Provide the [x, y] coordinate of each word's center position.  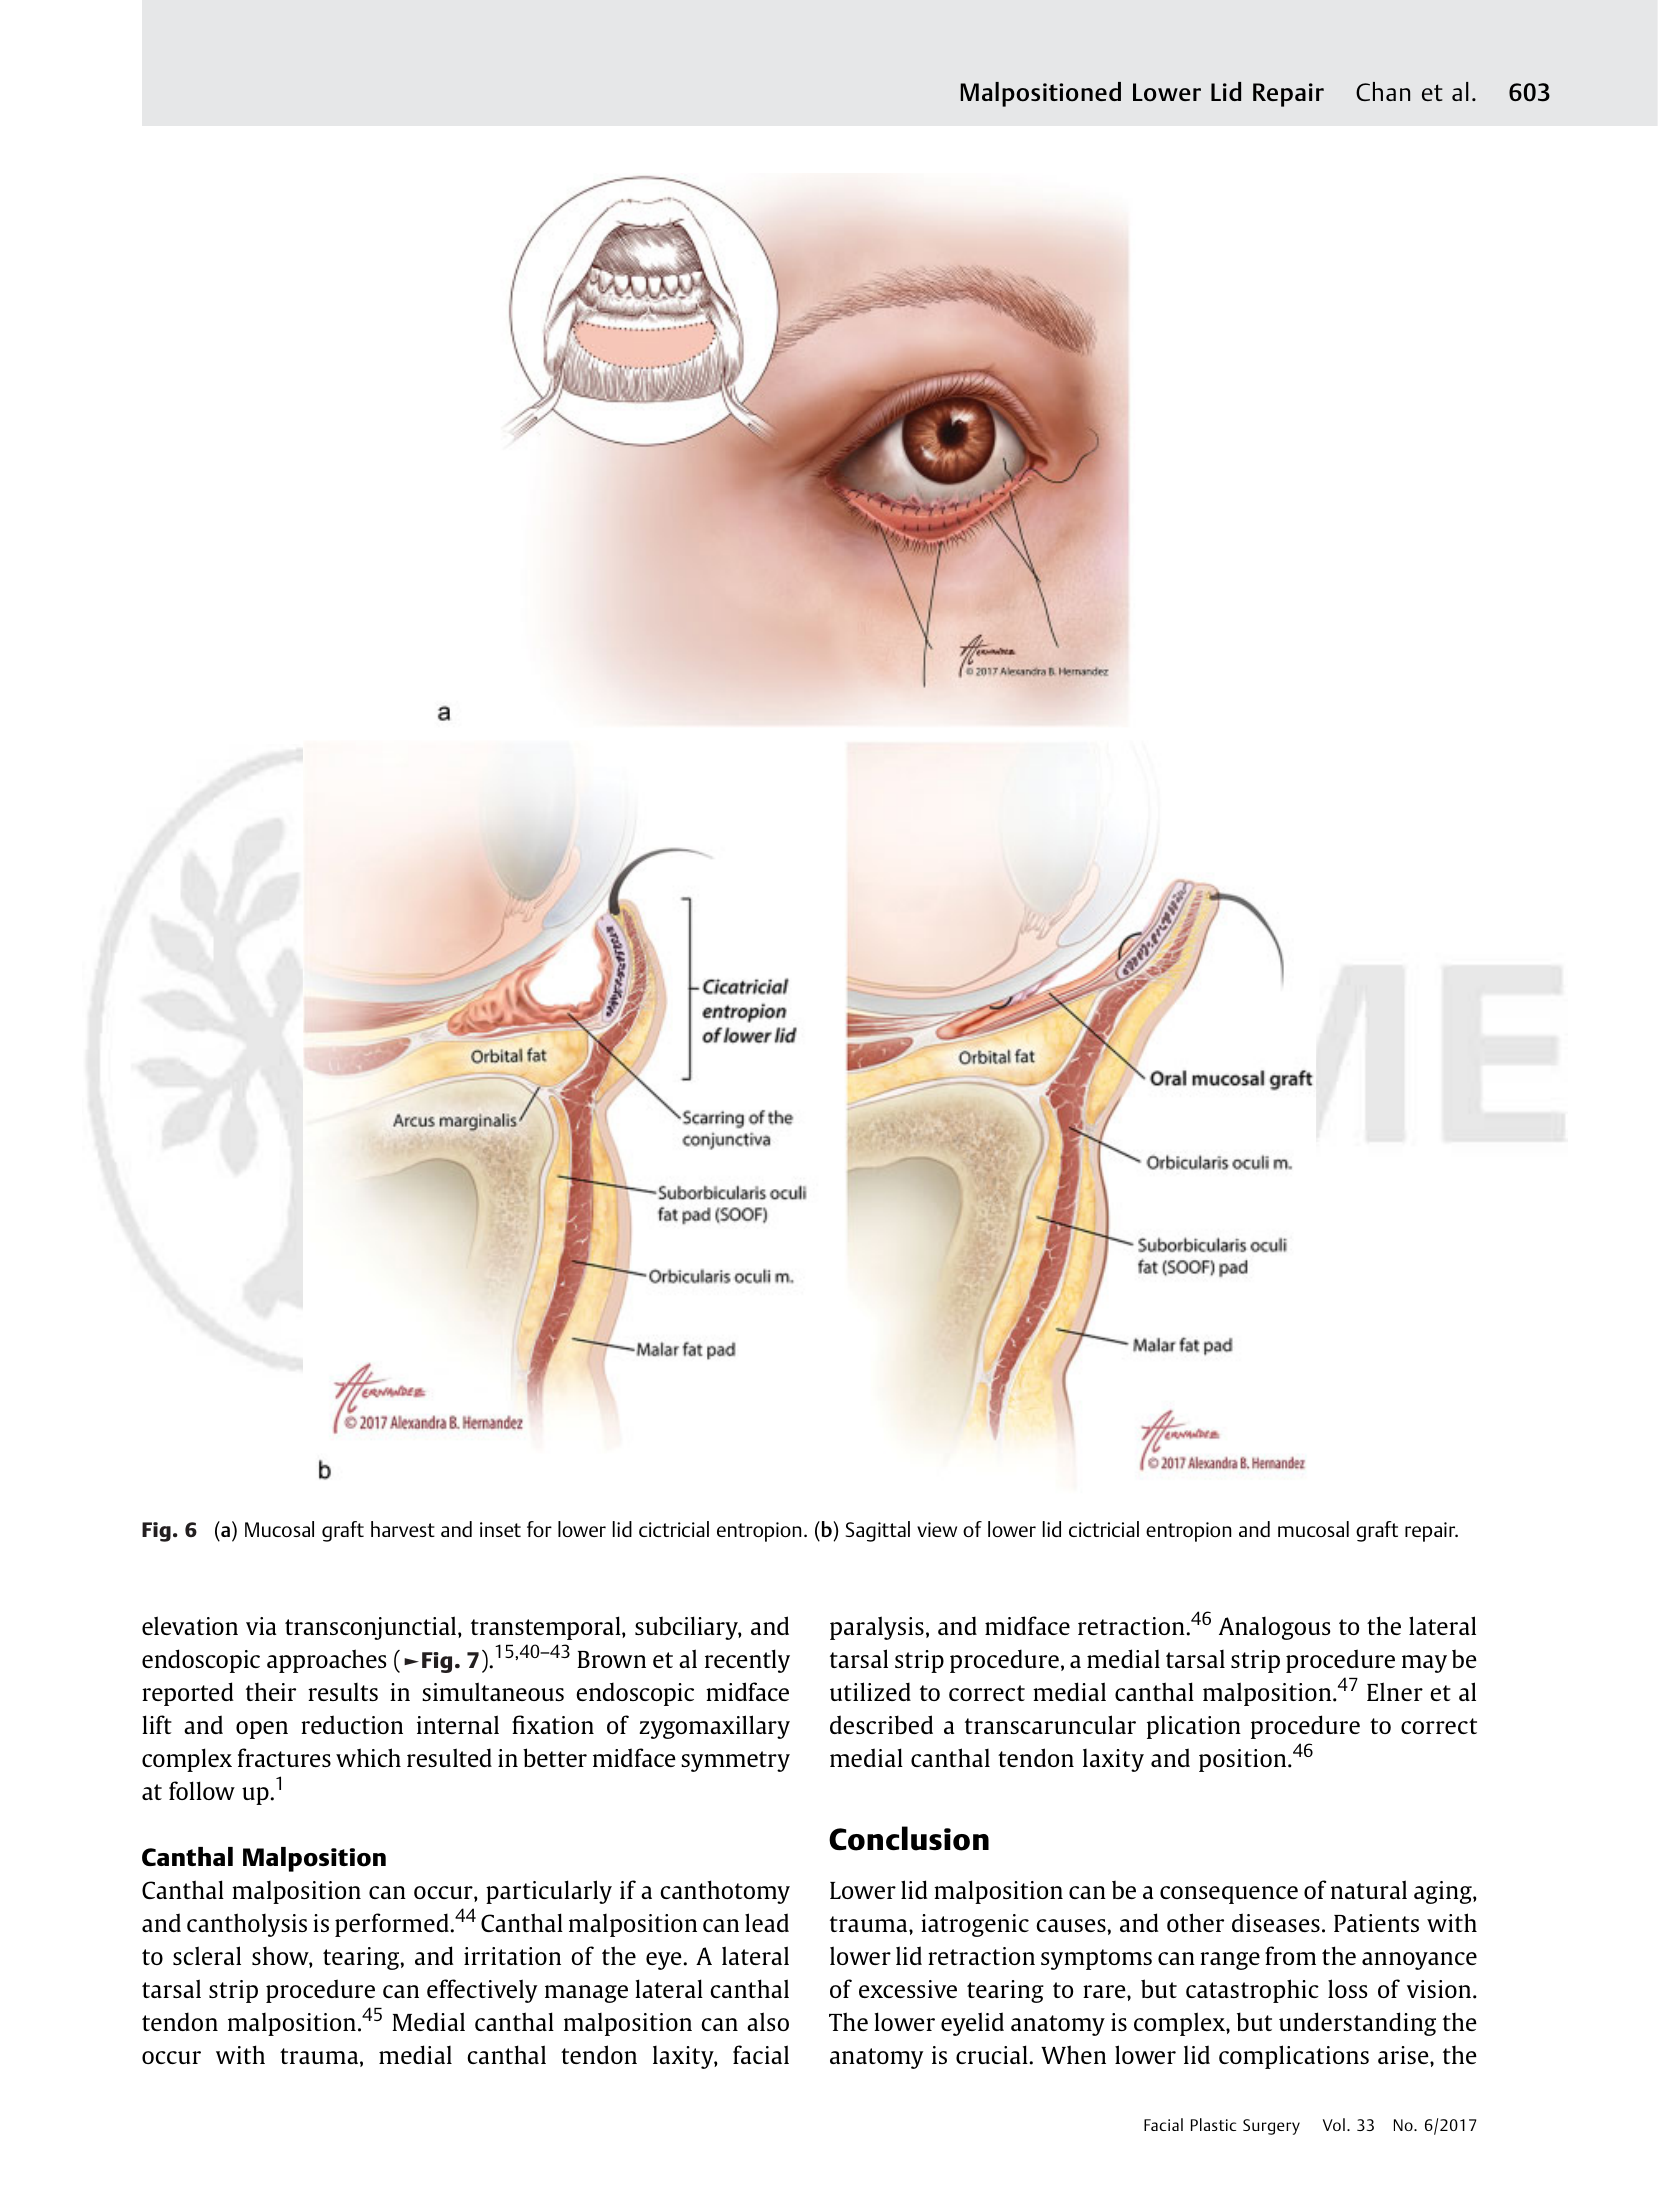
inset [500, 1529]
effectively [482, 1991]
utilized [870, 1691]
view [937, 1529]
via [261, 1626]
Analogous [1274, 1628]
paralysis [877, 1628]
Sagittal [878, 1531]
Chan [1383, 91]
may [1424, 1664]
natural [1369, 1889]
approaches [326, 1661]
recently [747, 1661]
